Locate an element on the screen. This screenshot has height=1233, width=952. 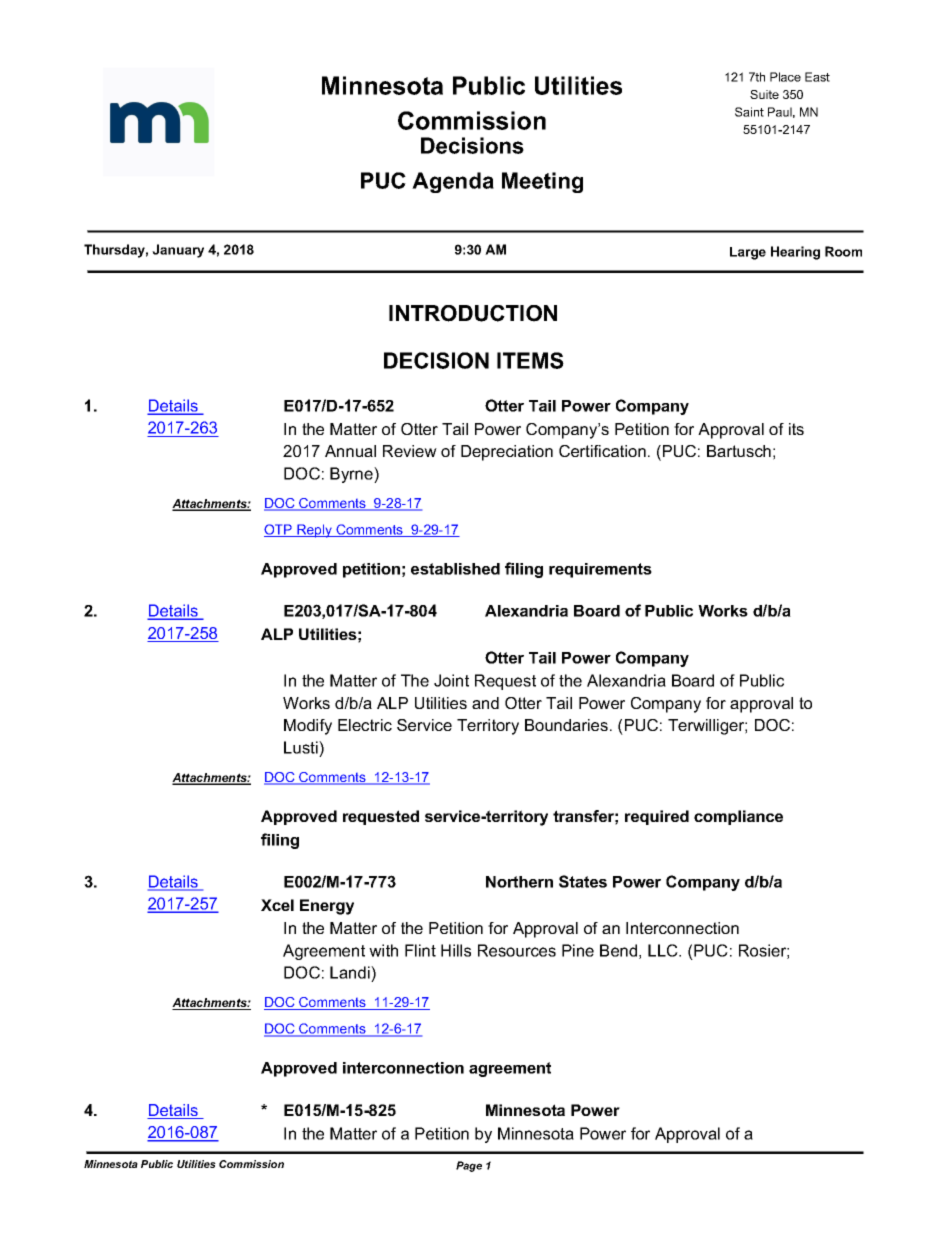
Page is located at coordinates (469, 1166).
